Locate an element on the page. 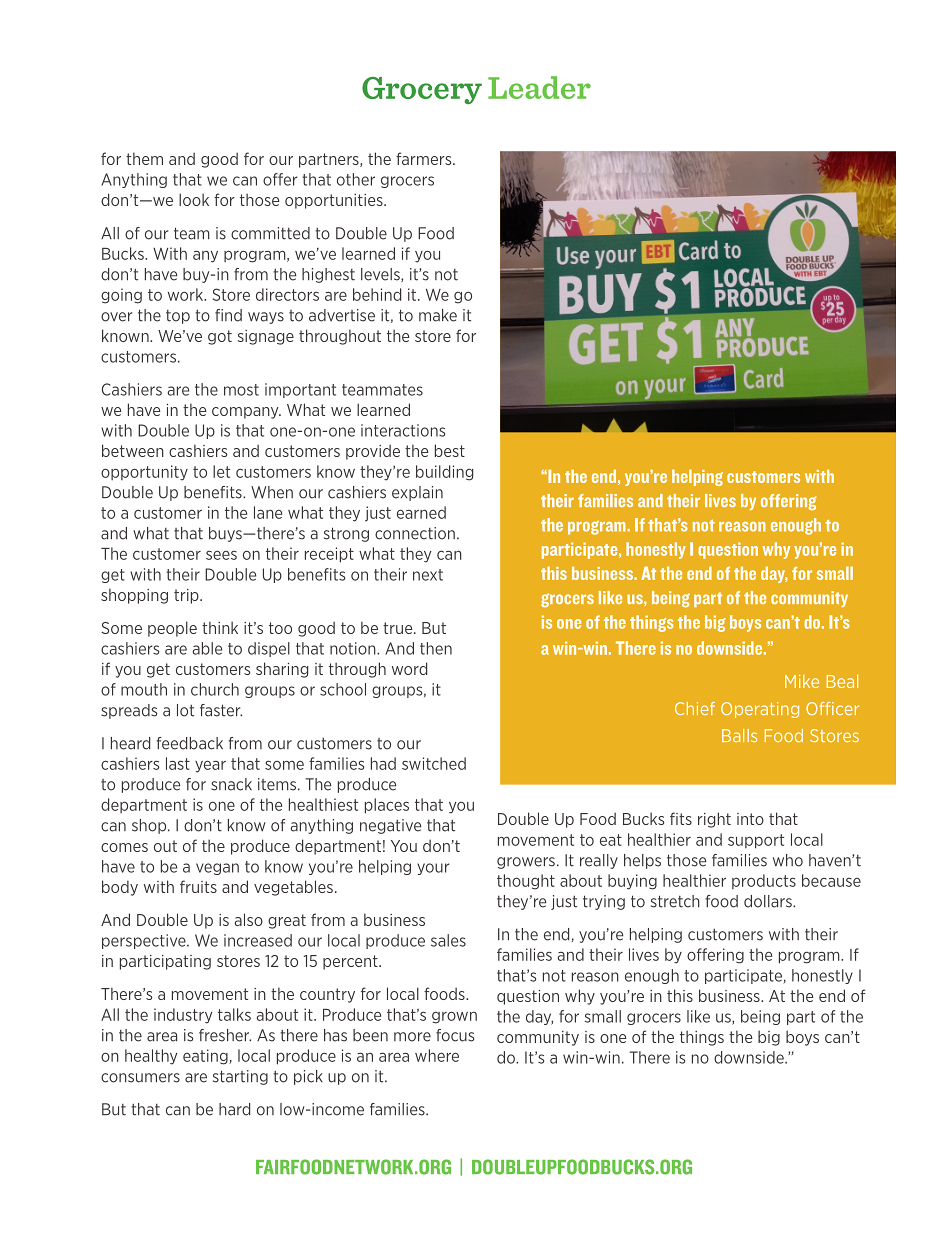 The height and width of the page is (1233, 952). eating is located at coordinates (206, 1057).
